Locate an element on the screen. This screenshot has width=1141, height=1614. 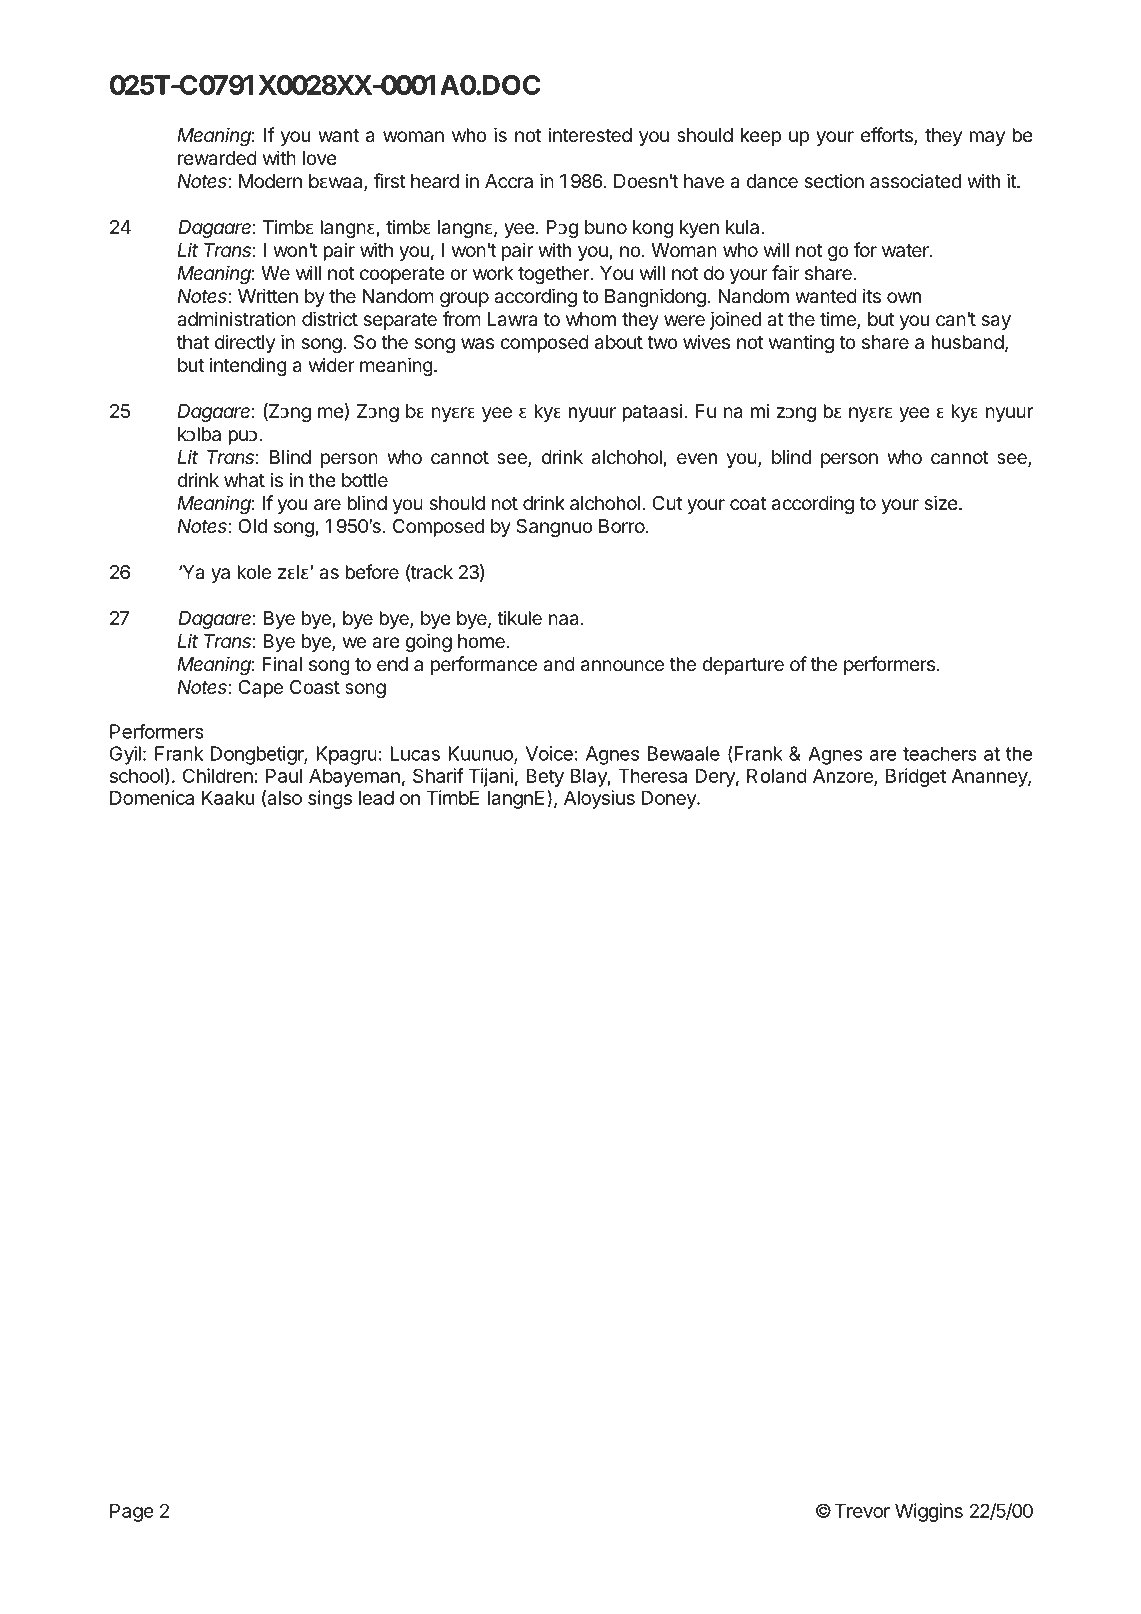
sings is located at coordinates (330, 799).
